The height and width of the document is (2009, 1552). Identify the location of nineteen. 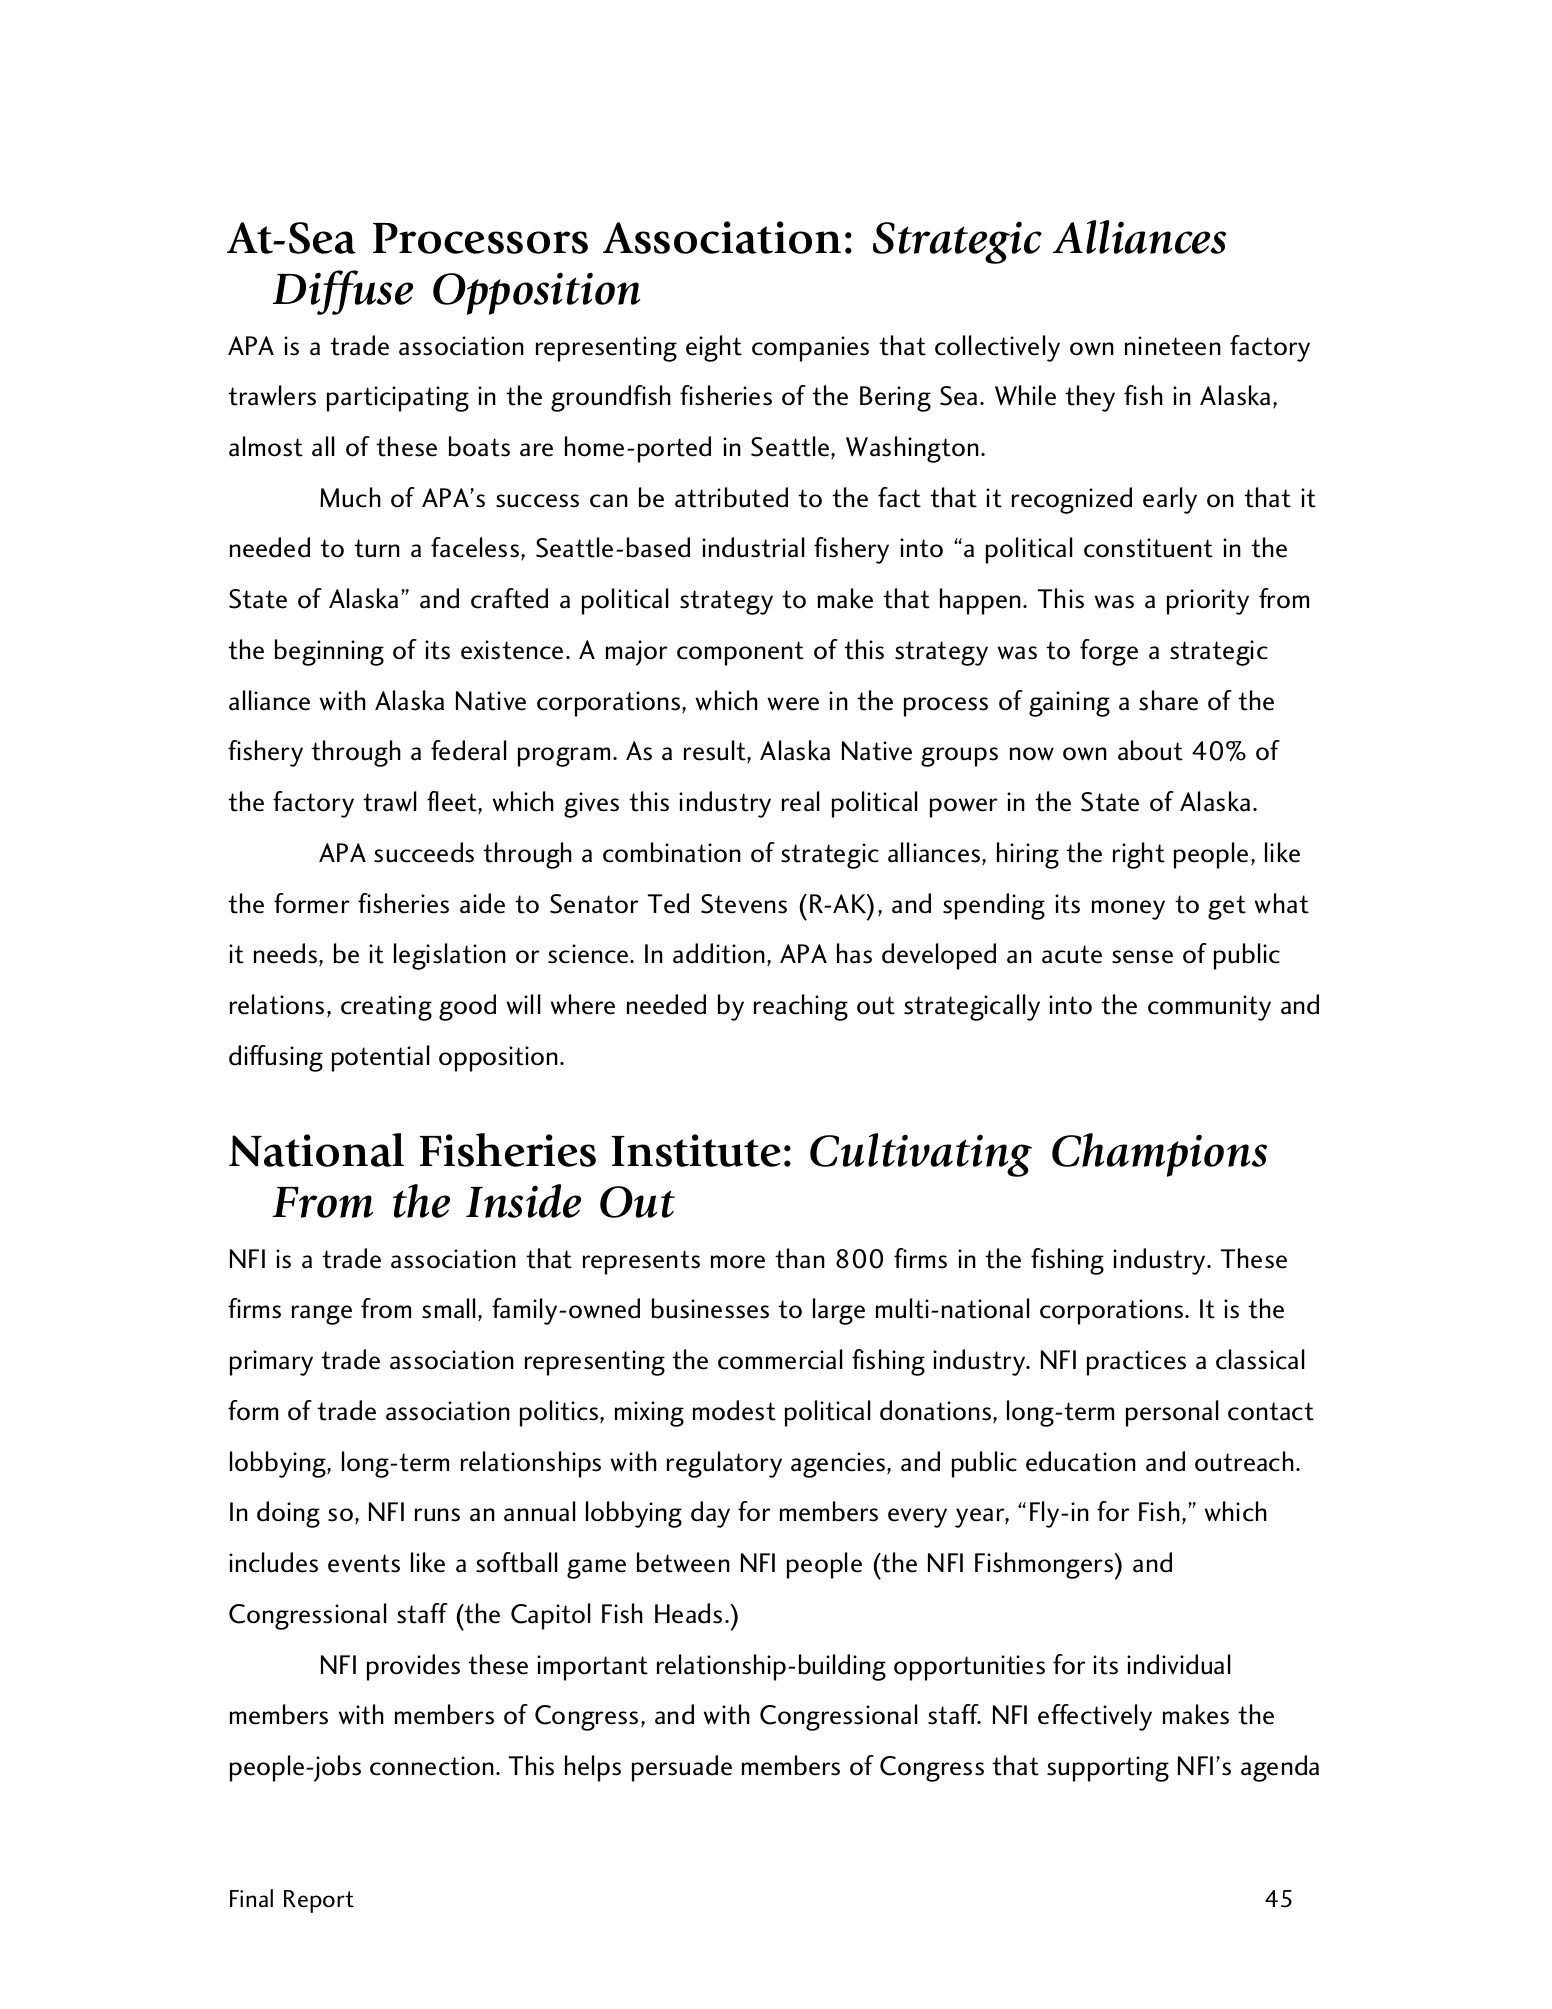
(1173, 346).
